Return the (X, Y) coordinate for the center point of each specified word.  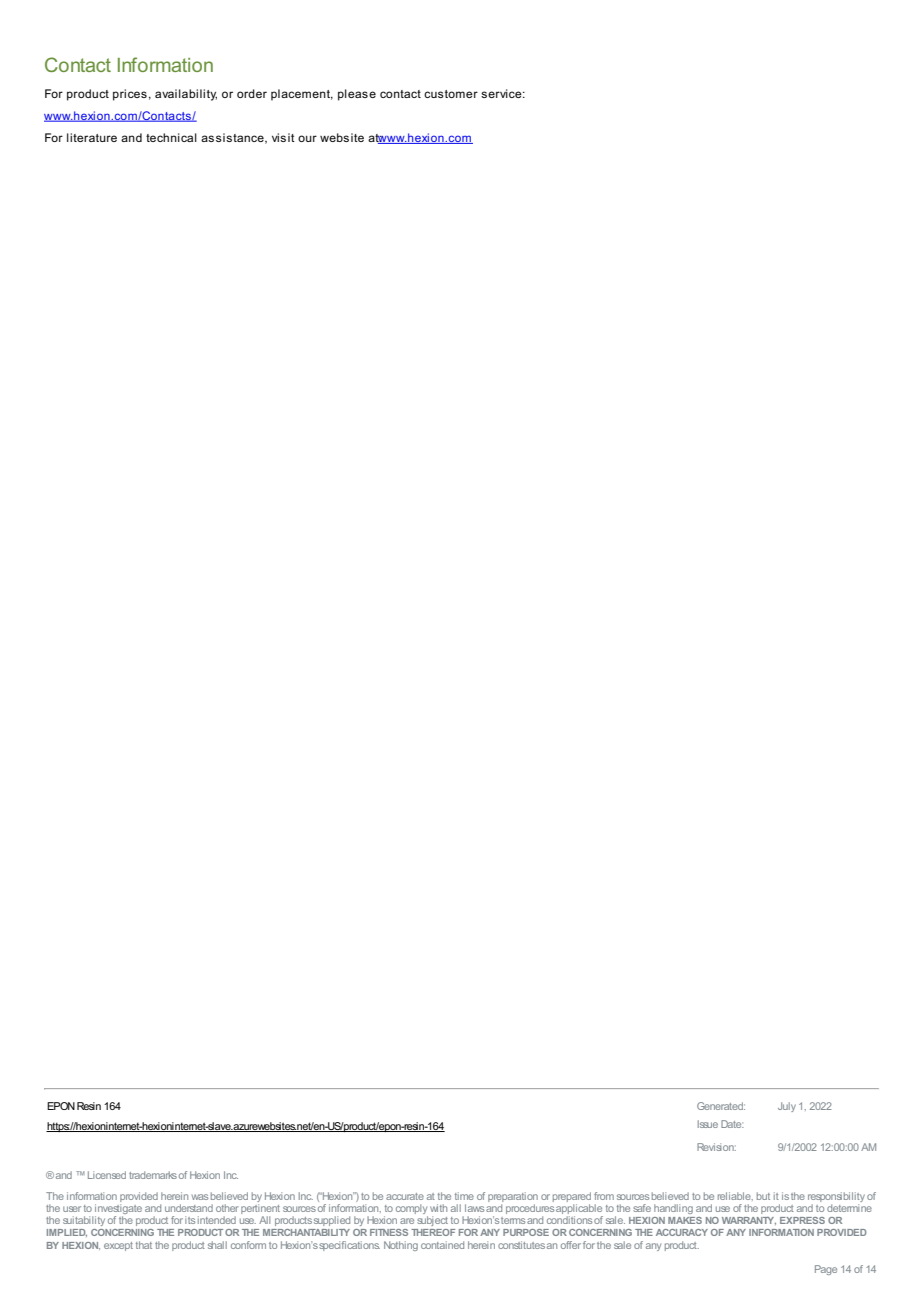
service (502, 93)
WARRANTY (749, 1221)
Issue (708, 1124)
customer (451, 94)
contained (442, 1245)
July (787, 1107)
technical (171, 137)
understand (189, 1208)
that (144, 1245)
